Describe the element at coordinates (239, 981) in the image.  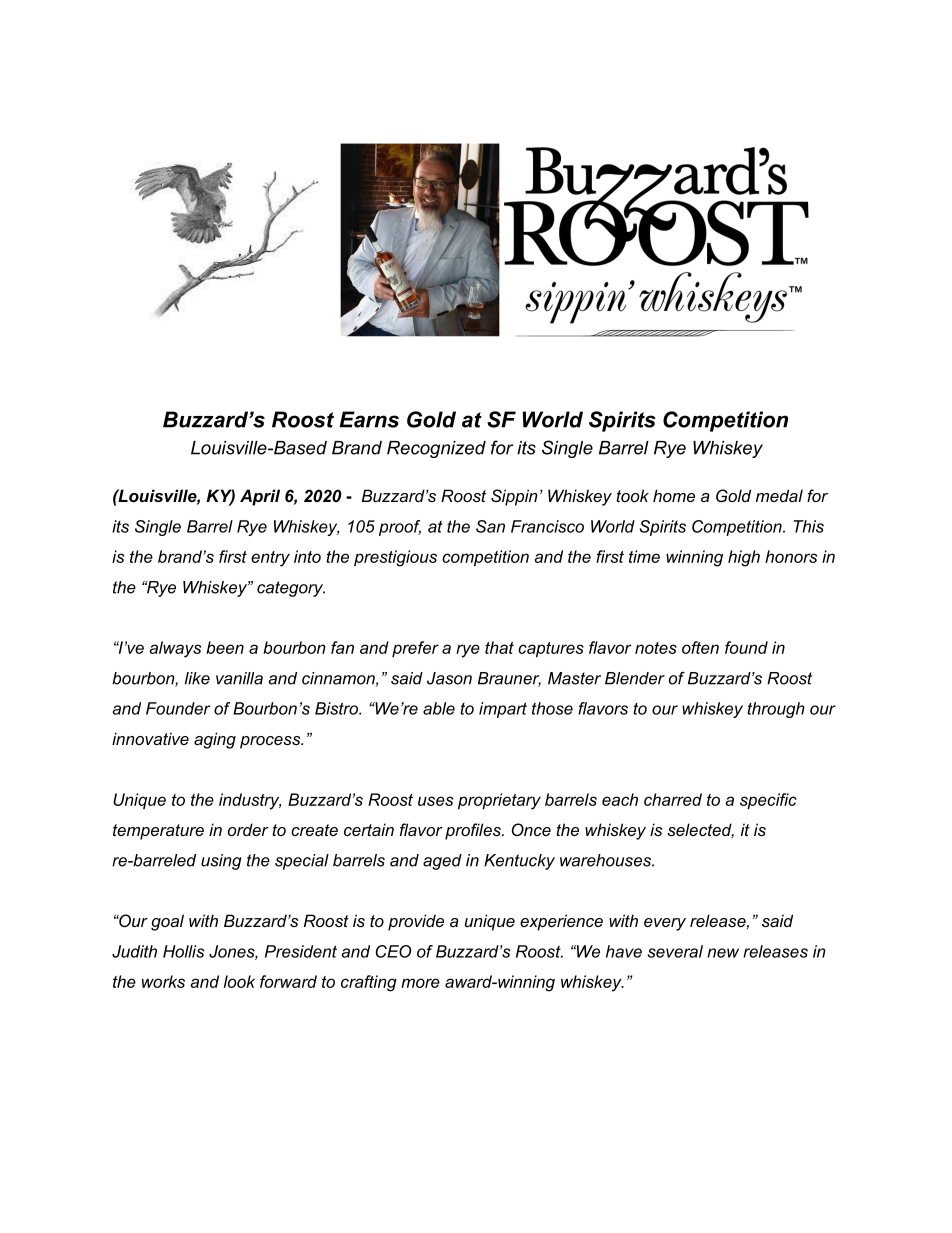
I see `look` at that location.
